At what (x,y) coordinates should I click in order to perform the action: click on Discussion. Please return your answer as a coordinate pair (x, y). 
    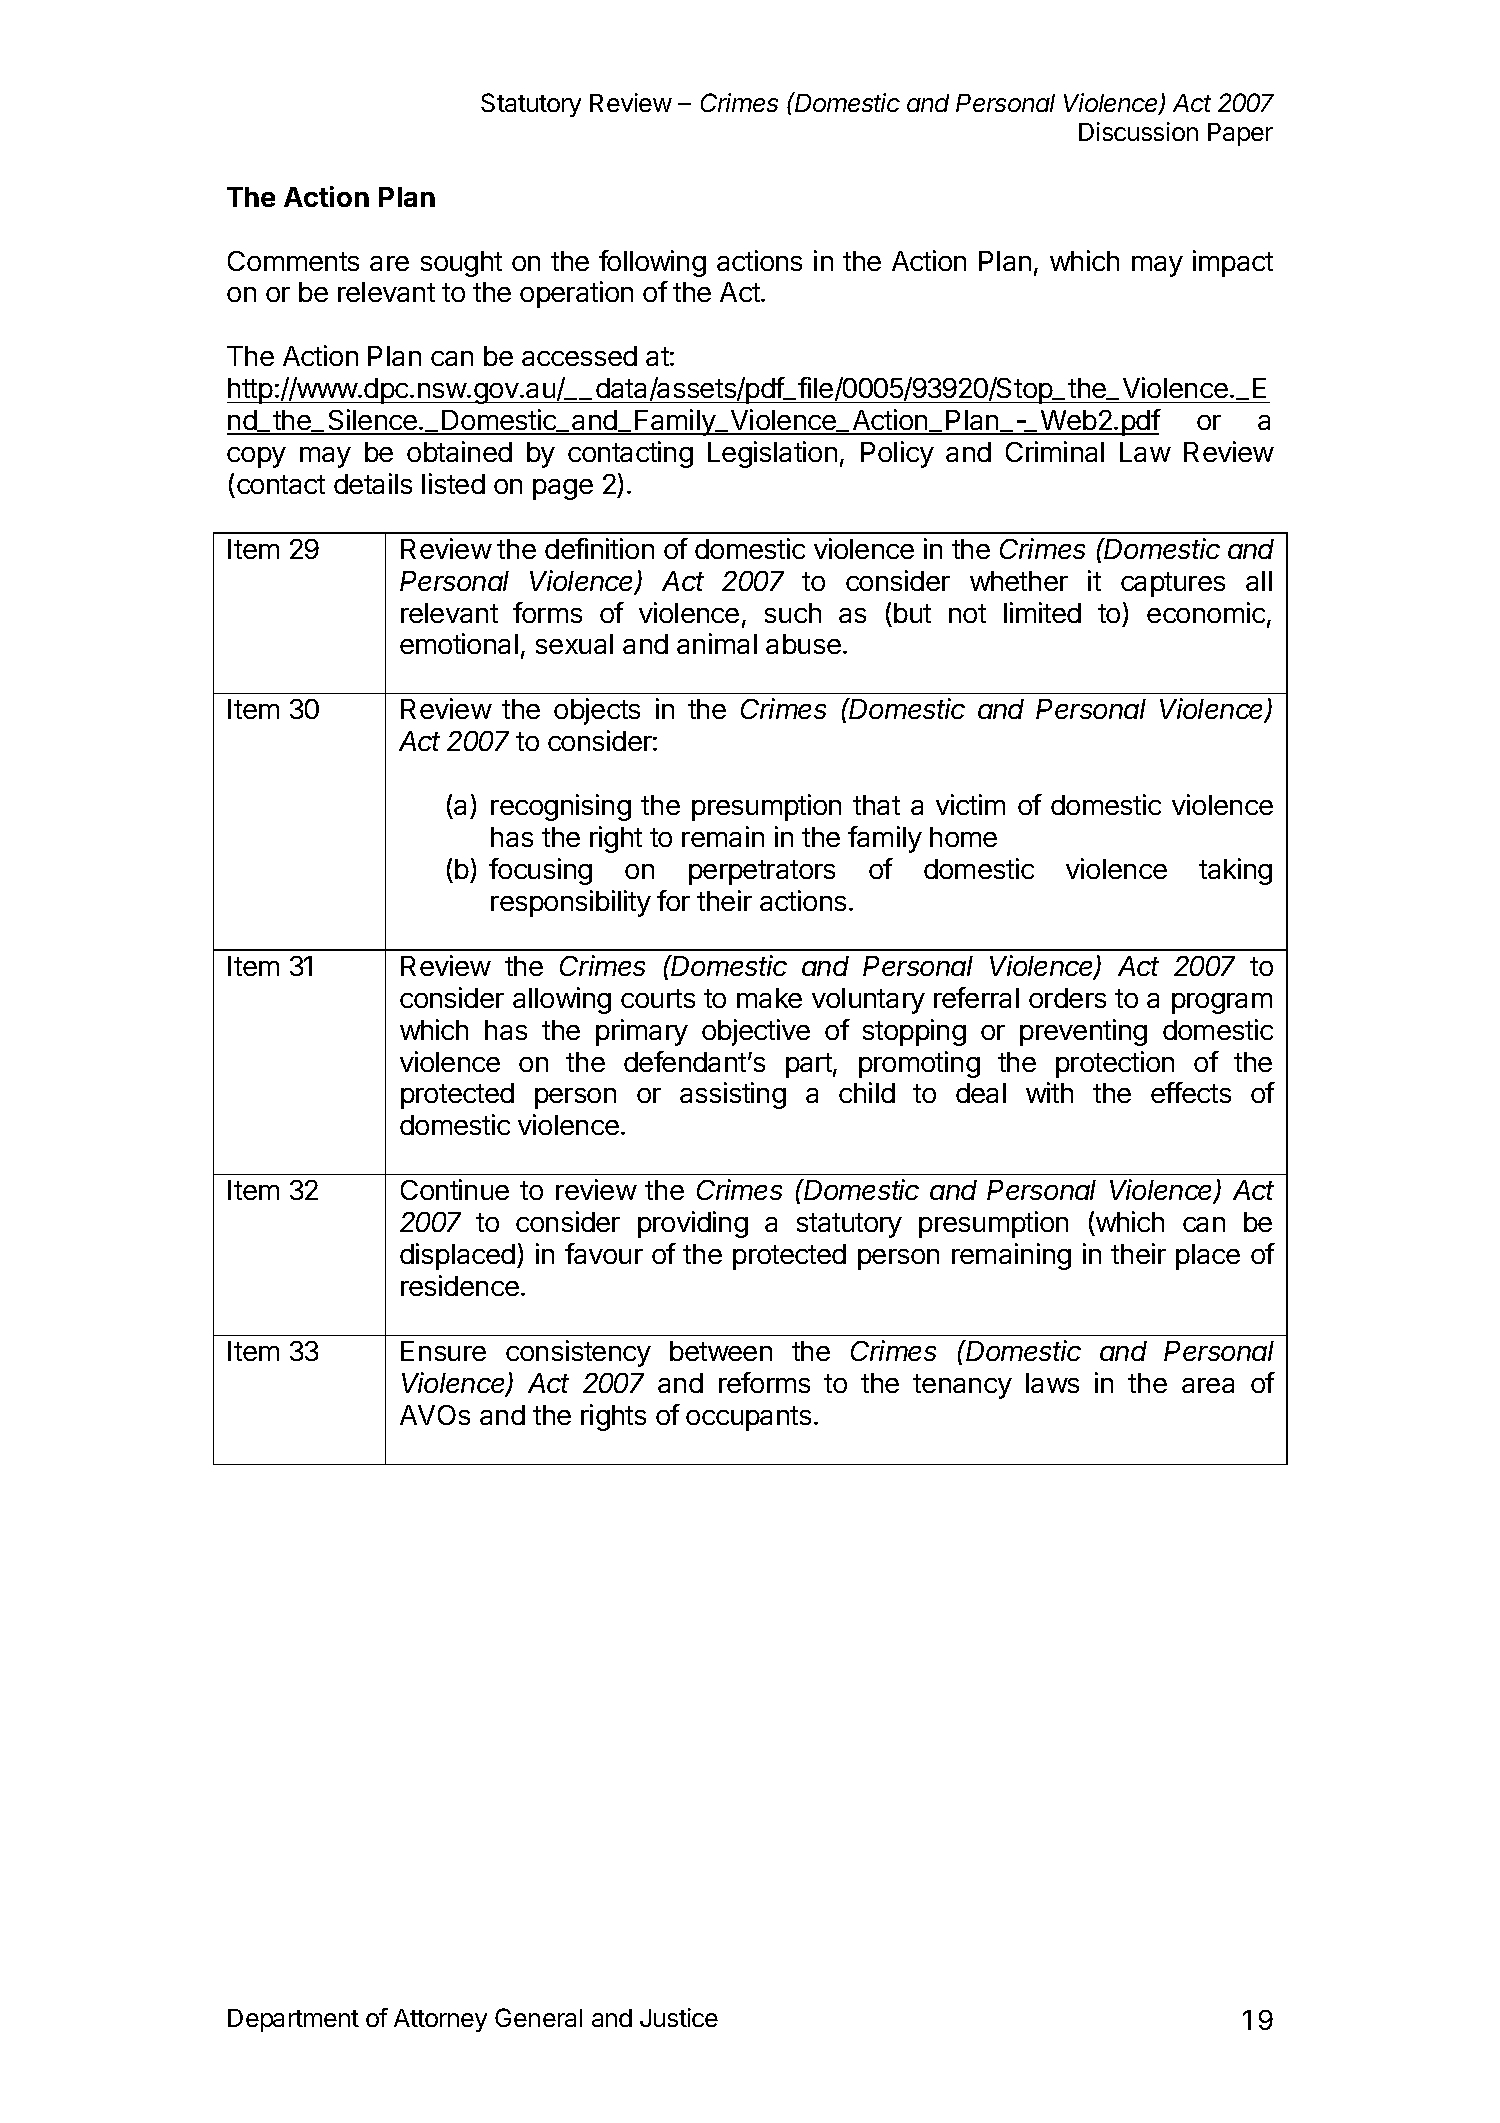
    Looking at the image, I should click on (1138, 131).
